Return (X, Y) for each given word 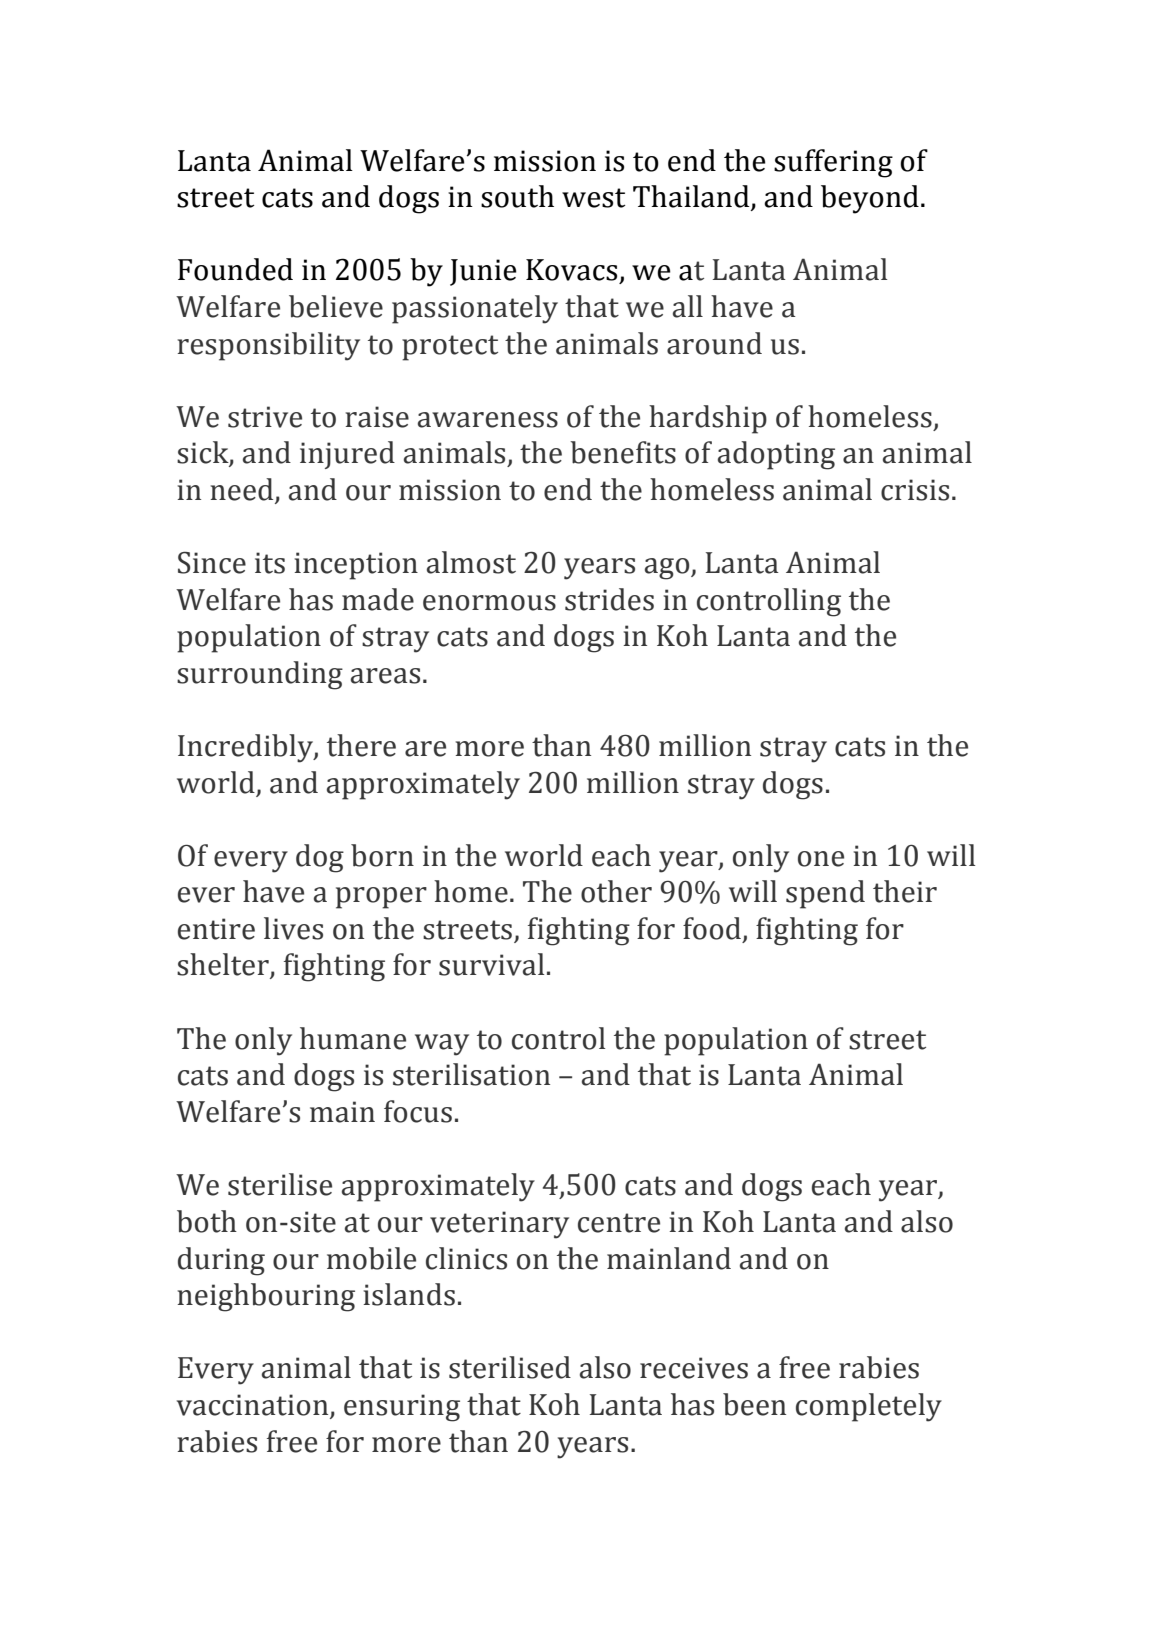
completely (869, 1407)
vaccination (252, 1405)
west (593, 198)
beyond (870, 199)
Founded (235, 269)
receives (694, 1368)
